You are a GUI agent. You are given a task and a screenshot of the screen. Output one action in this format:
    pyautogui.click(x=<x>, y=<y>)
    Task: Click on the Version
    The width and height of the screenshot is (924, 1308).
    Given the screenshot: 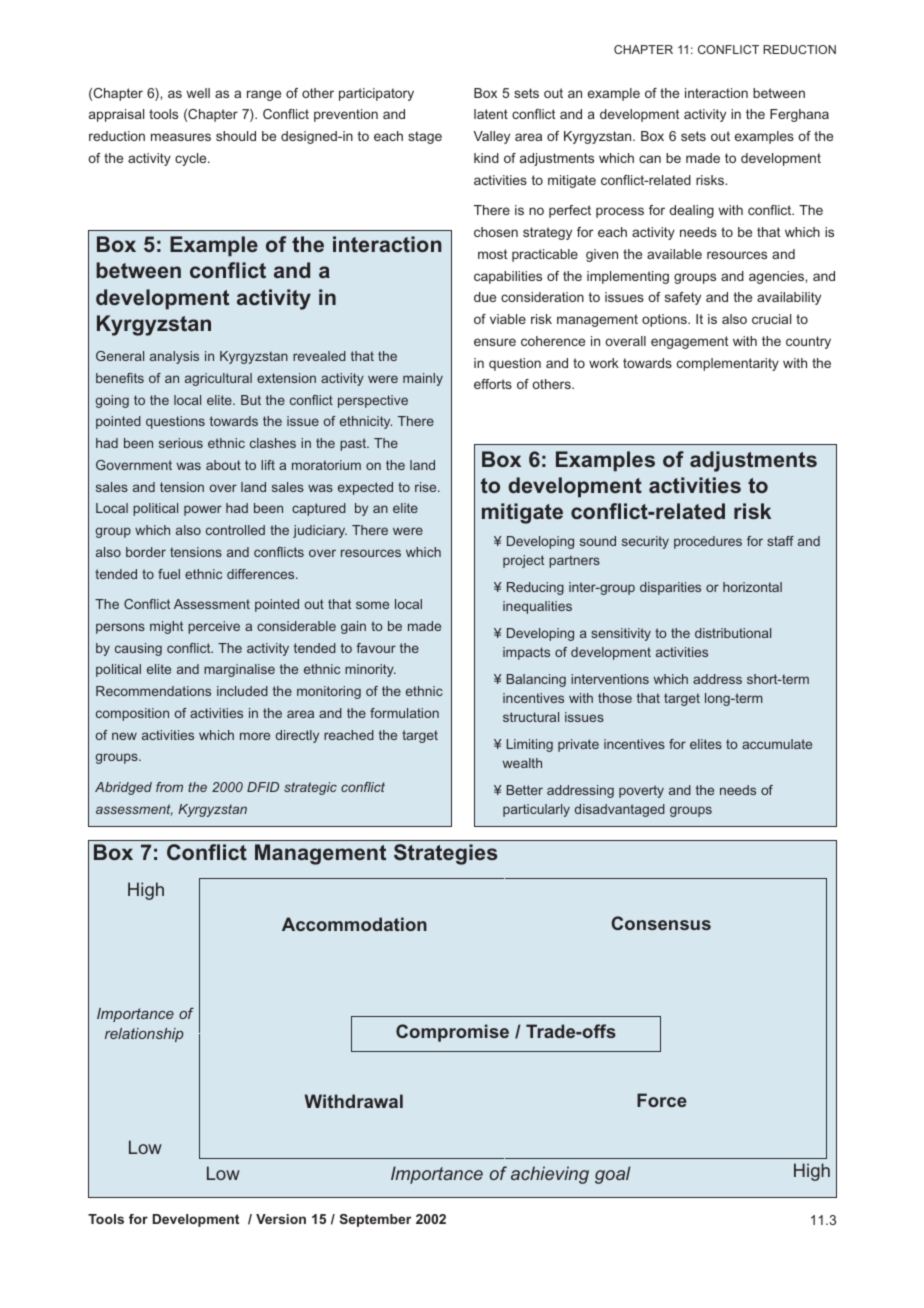 What is the action you would take?
    pyautogui.click(x=281, y=1219)
